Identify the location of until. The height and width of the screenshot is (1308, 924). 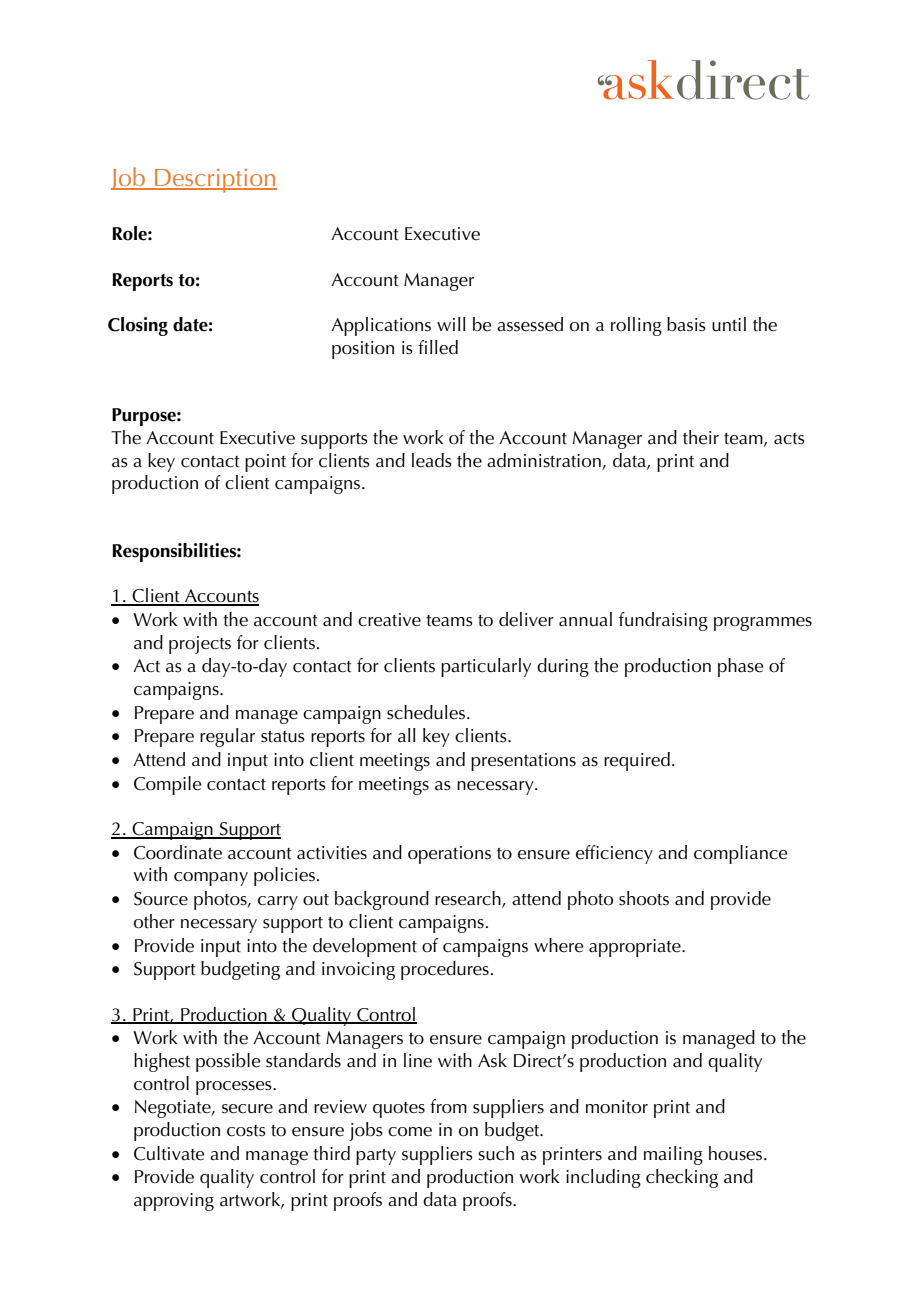
(729, 324).
